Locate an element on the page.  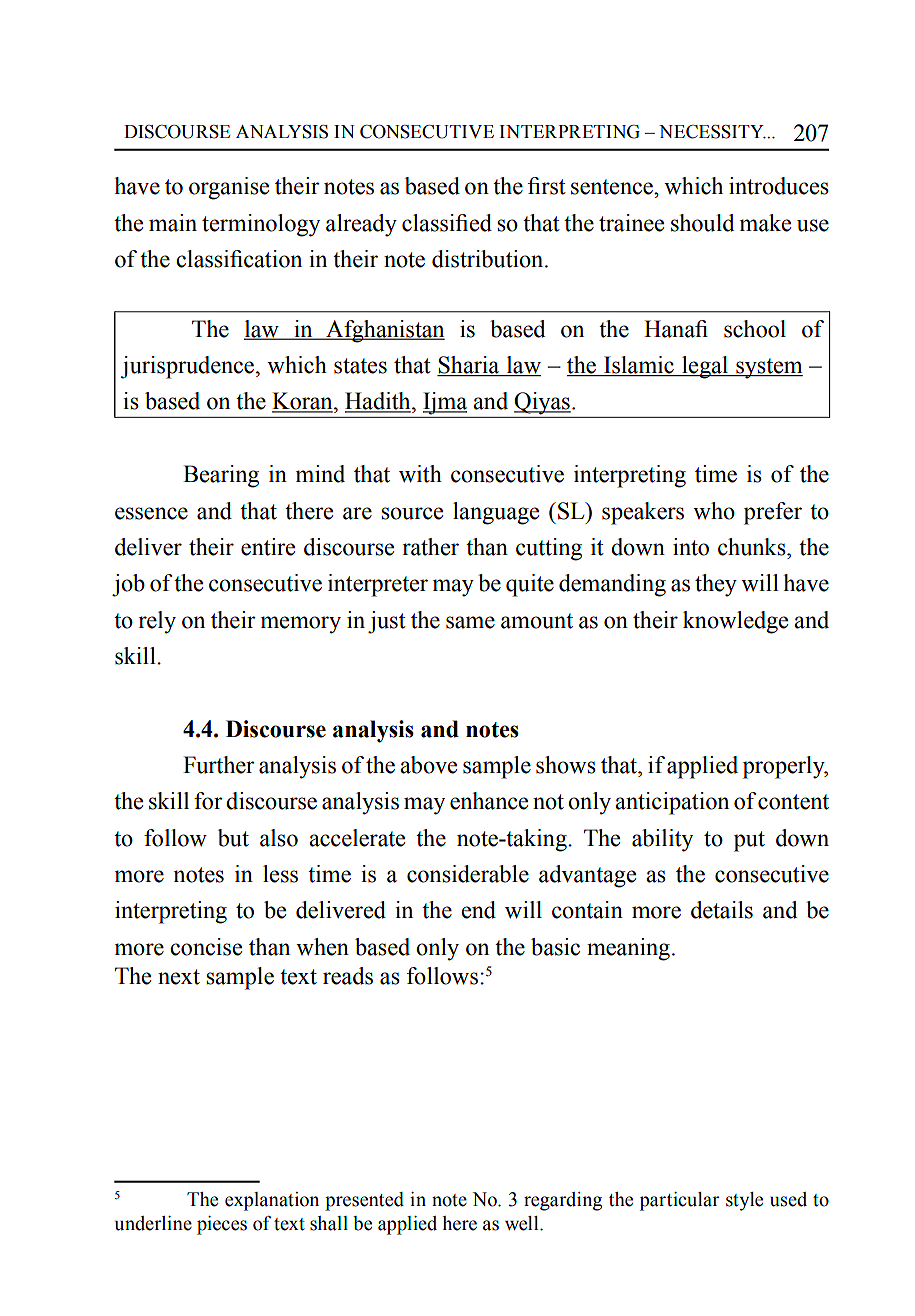
entire is located at coordinates (268, 547).
